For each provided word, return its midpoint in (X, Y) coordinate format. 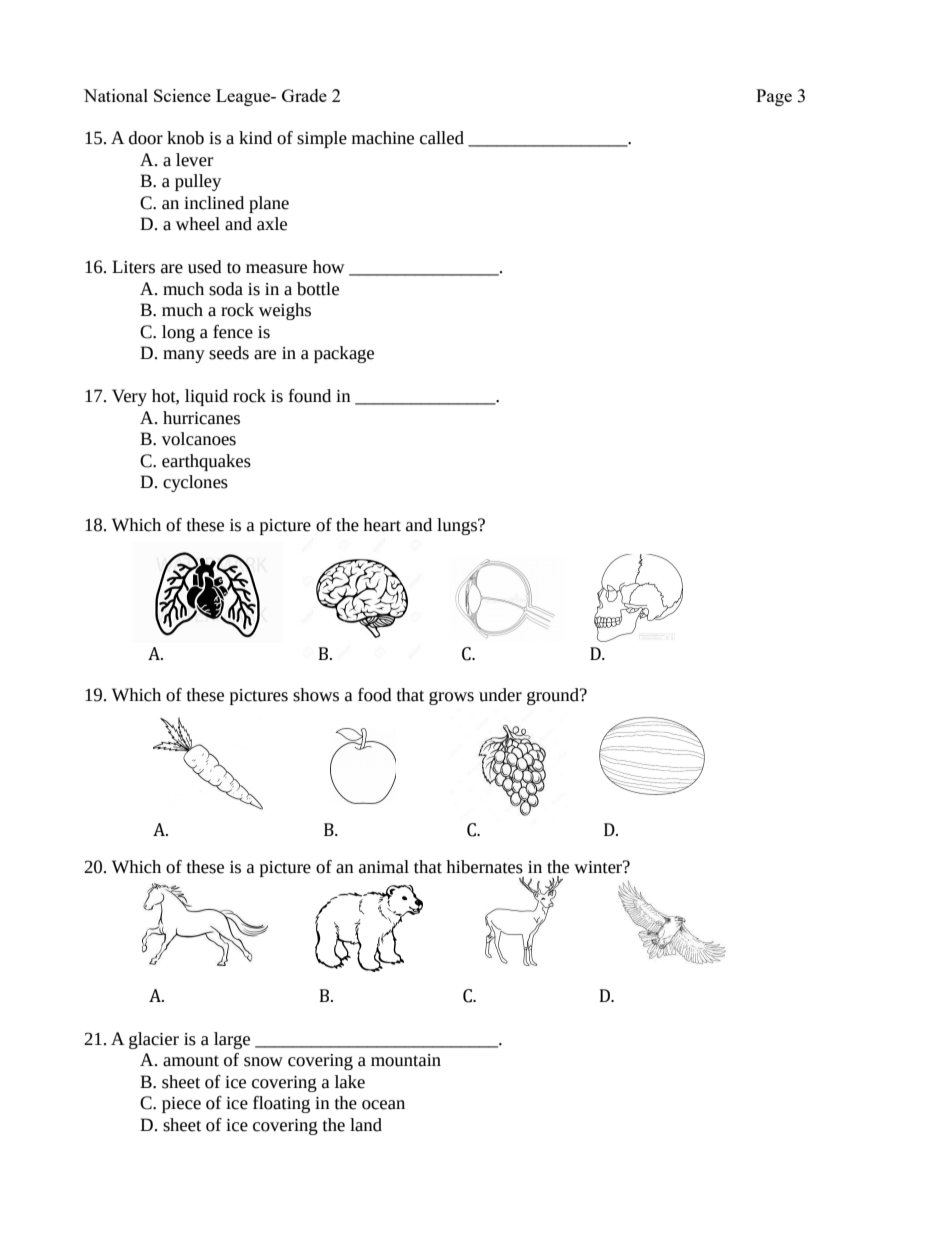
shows (316, 695)
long (178, 333)
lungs (458, 526)
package (344, 354)
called (442, 138)
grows (451, 698)
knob (185, 138)
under (500, 695)
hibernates (484, 867)
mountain (406, 1060)
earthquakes (206, 462)
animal (384, 867)
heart (382, 525)
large (232, 1040)
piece (181, 1105)
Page (774, 97)
